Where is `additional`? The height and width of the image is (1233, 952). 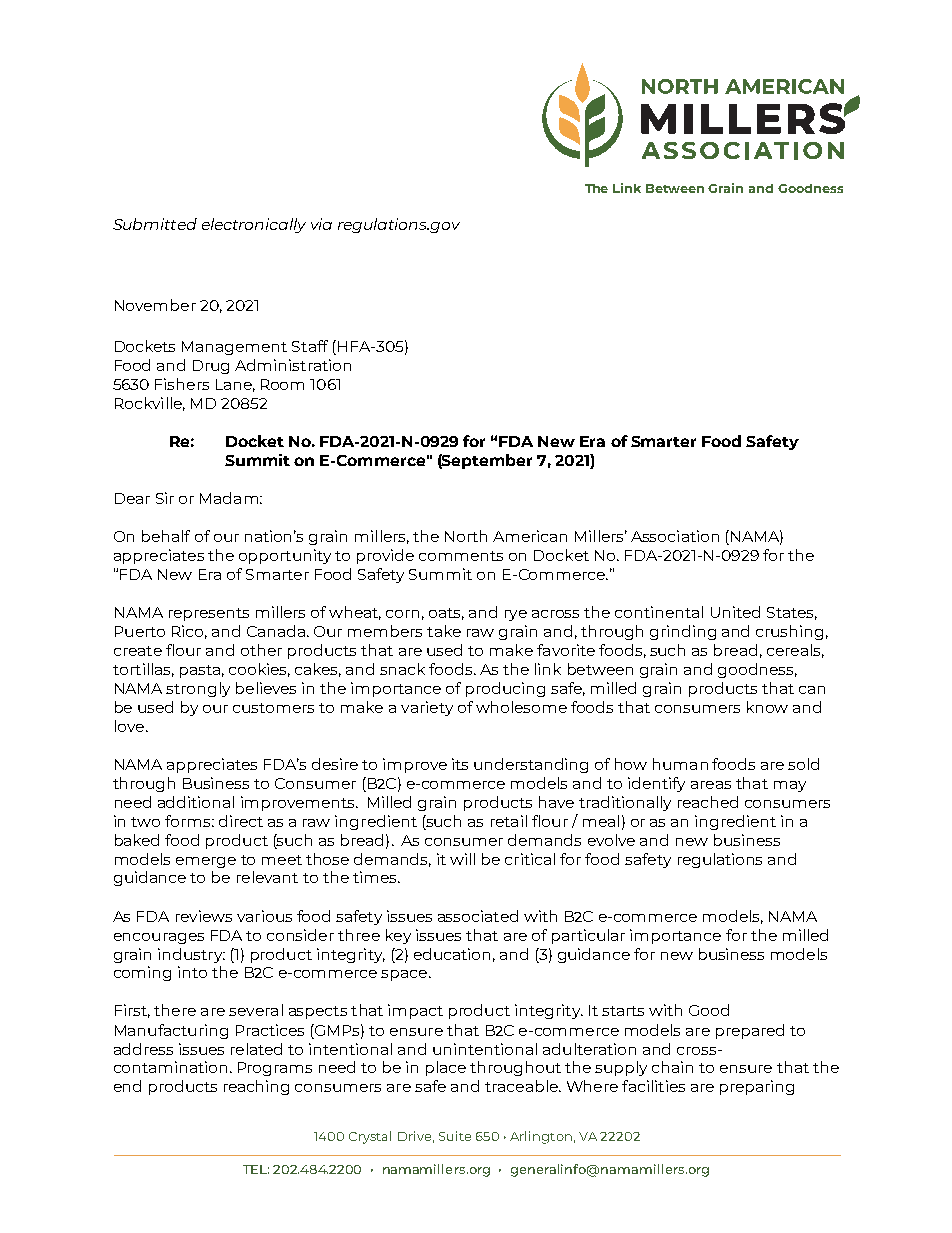 additional is located at coordinates (196, 802).
